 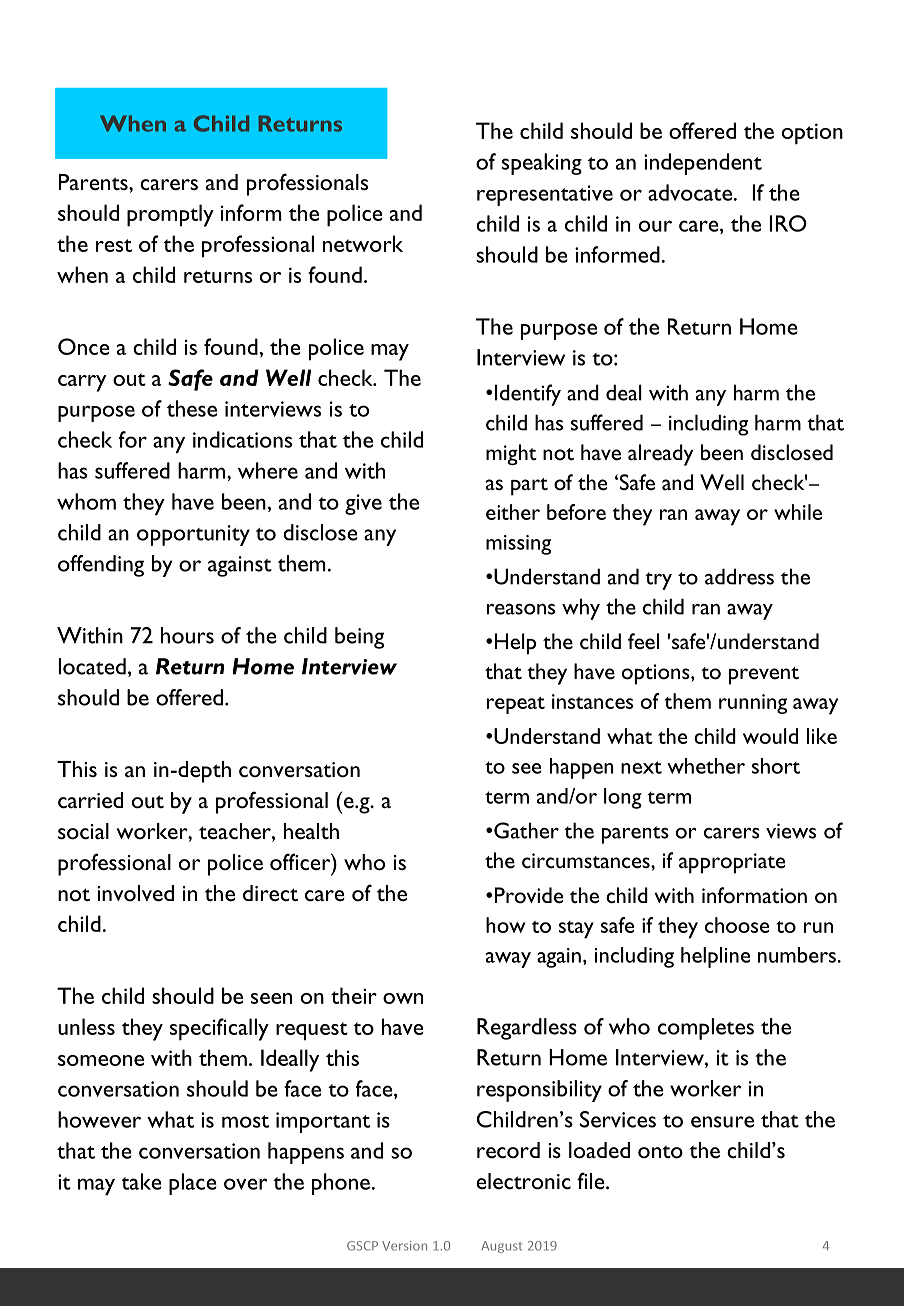 I want to click on onto, so click(x=660, y=1152).
